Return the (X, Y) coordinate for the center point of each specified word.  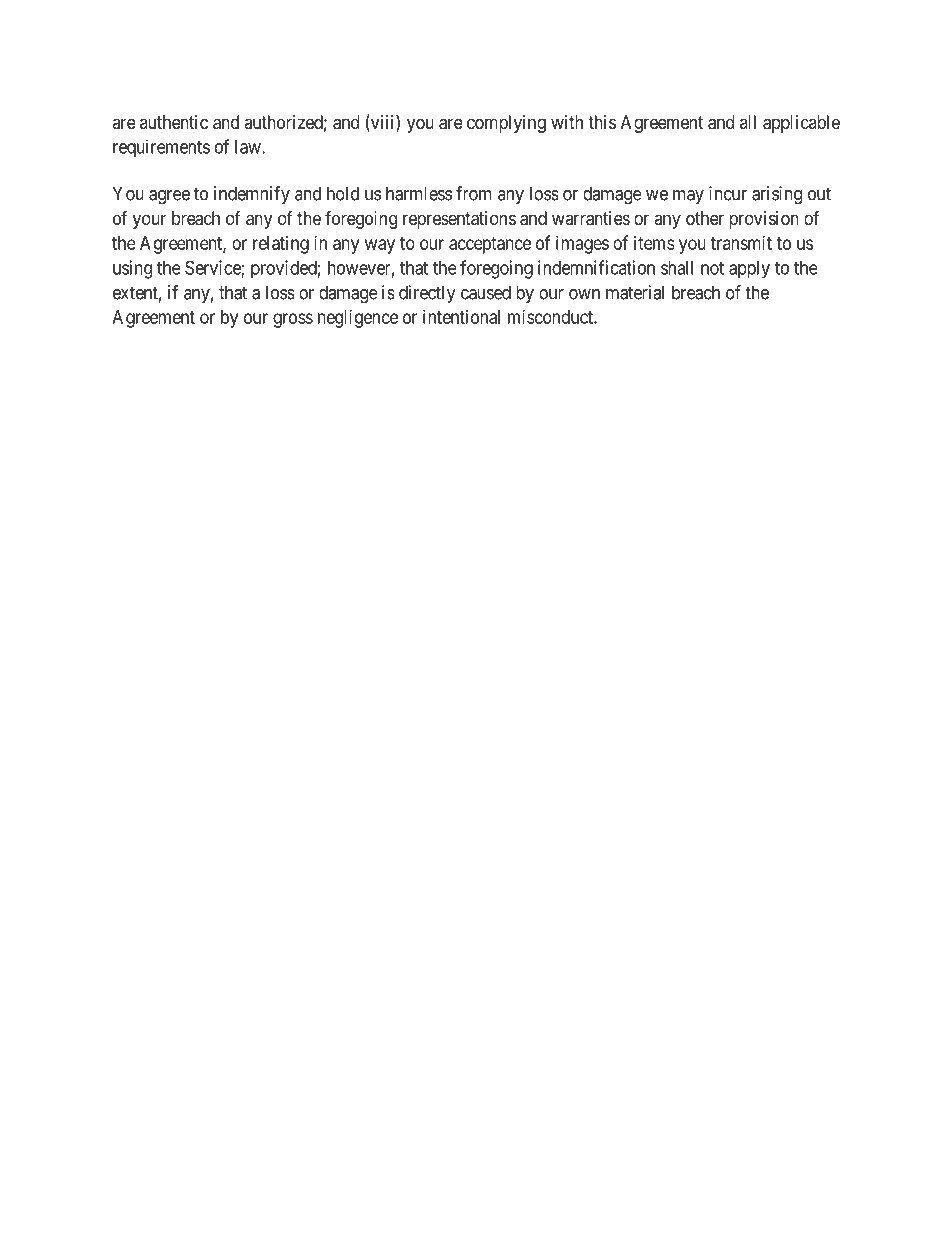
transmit (741, 243)
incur (728, 193)
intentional (461, 317)
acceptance (490, 245)
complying (506, 124)
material (635, 292)
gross (293, 320)
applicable (801, 124)
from (474, 193)
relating (281, 245)
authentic (174, 122)
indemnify (252, 195)
